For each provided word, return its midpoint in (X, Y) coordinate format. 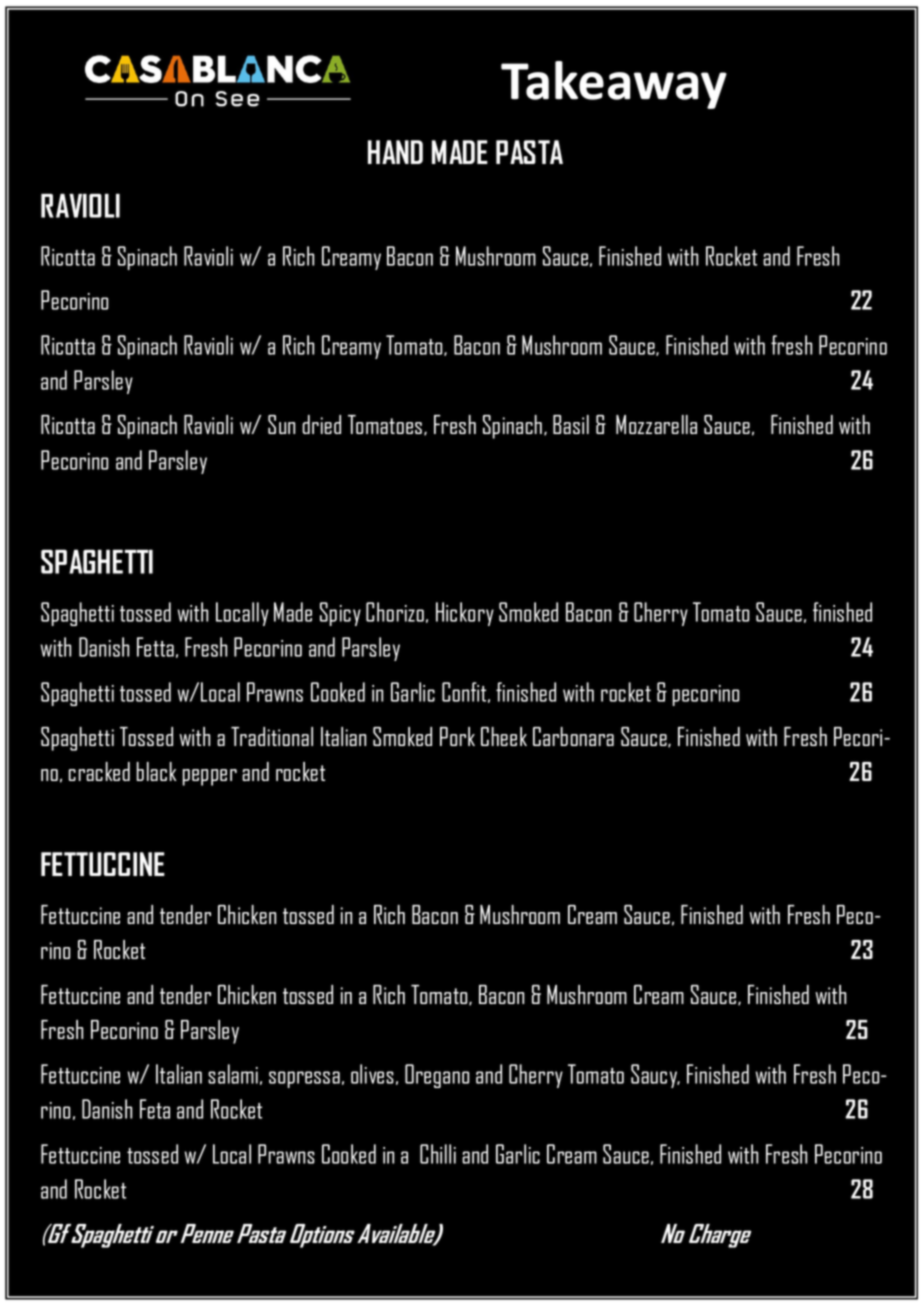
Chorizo (395, 612)
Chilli (438, 1154)
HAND (395, 152)
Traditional (272, 736)
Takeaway (614, 85)
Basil (571, 424)
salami (233, 1074)
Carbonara (573, 736)
